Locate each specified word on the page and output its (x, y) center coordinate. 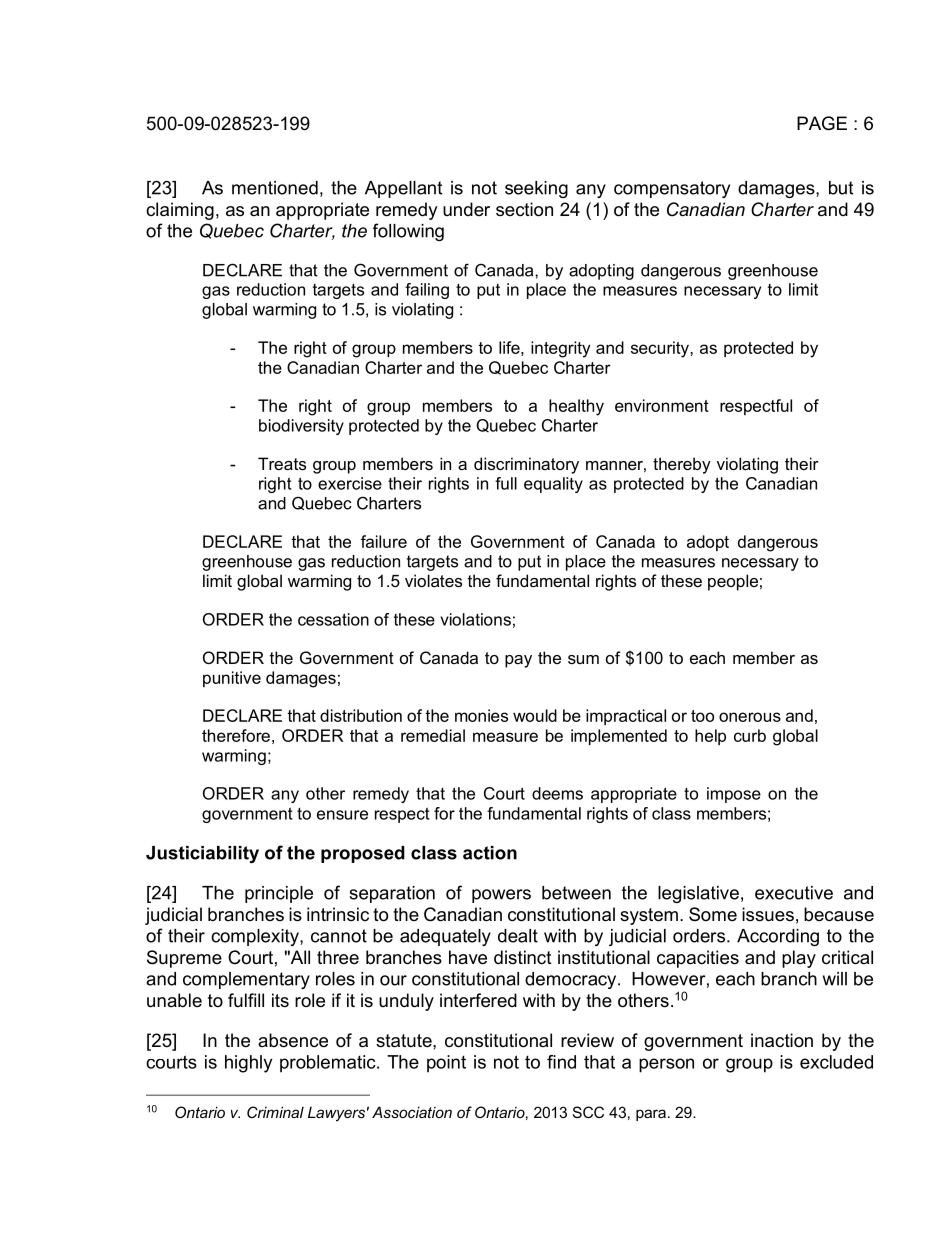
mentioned (275, 188)
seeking (536, 189)
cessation (333, 619)
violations (476, 619)
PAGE (822, 123)
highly (248, 1064)
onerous (750, 717)
